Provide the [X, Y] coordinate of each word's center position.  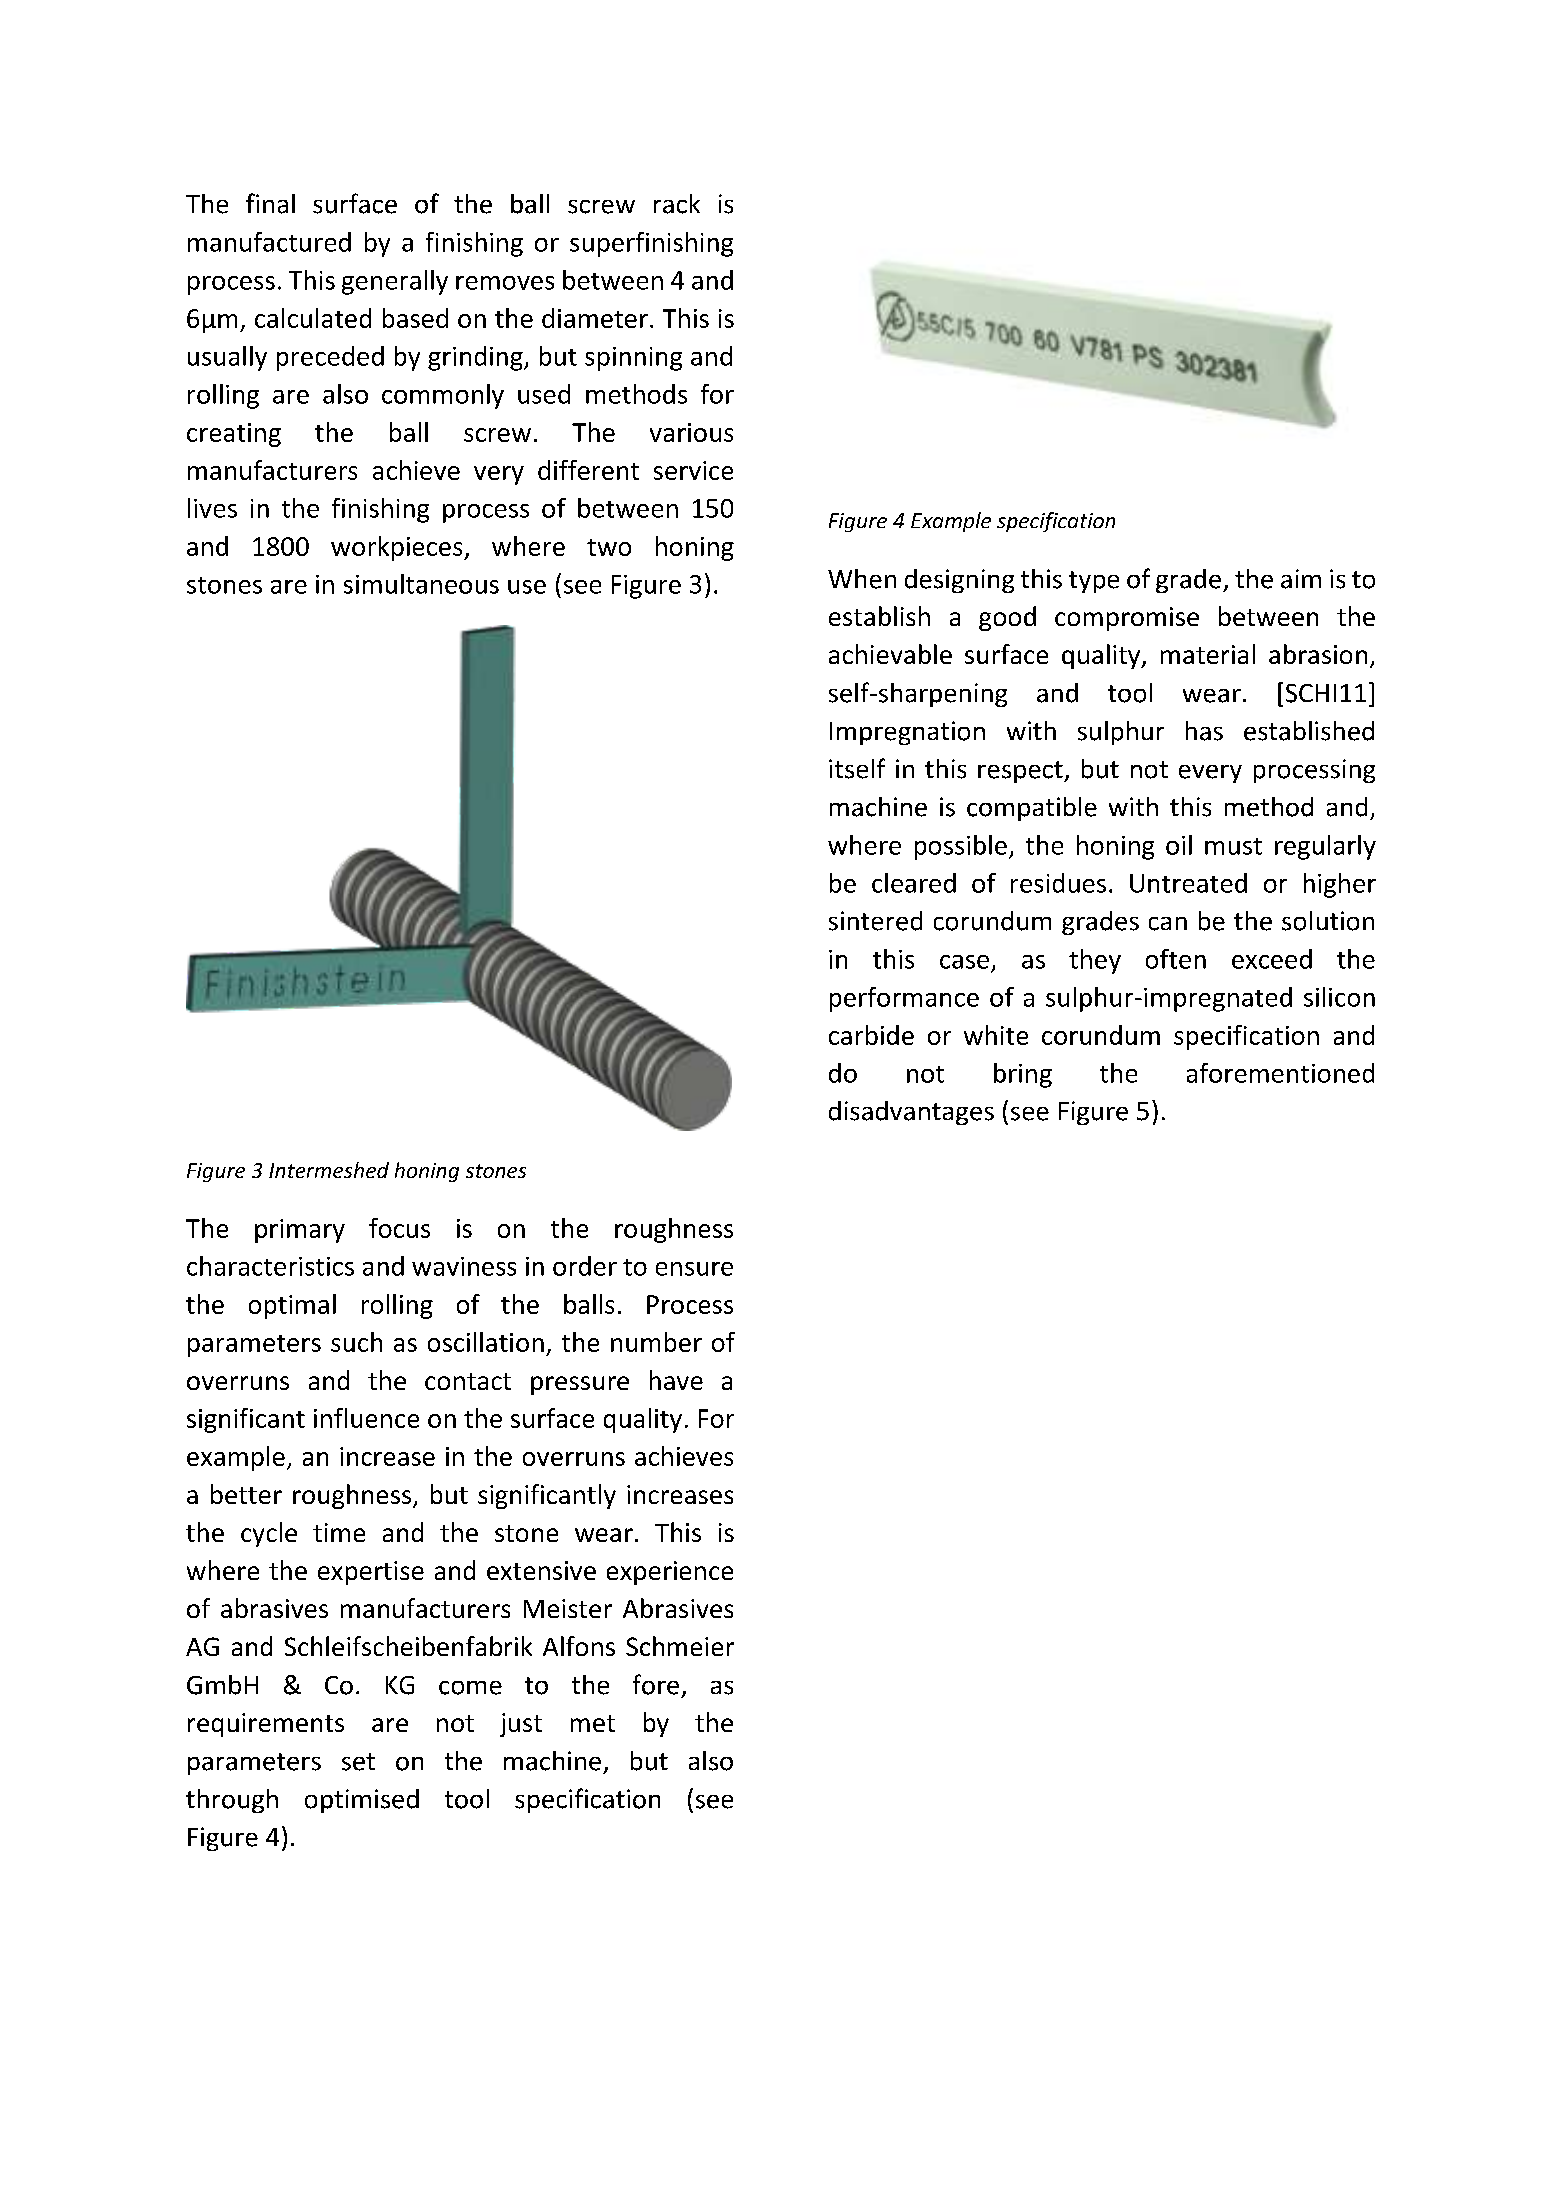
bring [1023, 1075]
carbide [871, 1035]
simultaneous [421, 584]
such [356, 1342]
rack [677, 204]
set [358, 1762]
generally [395, 282]
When [862, 579]
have [676, 1380]
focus [399, 1228]
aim [1301, 579]
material [1208, 654]
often [1176, 959]
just [521, 1725]
